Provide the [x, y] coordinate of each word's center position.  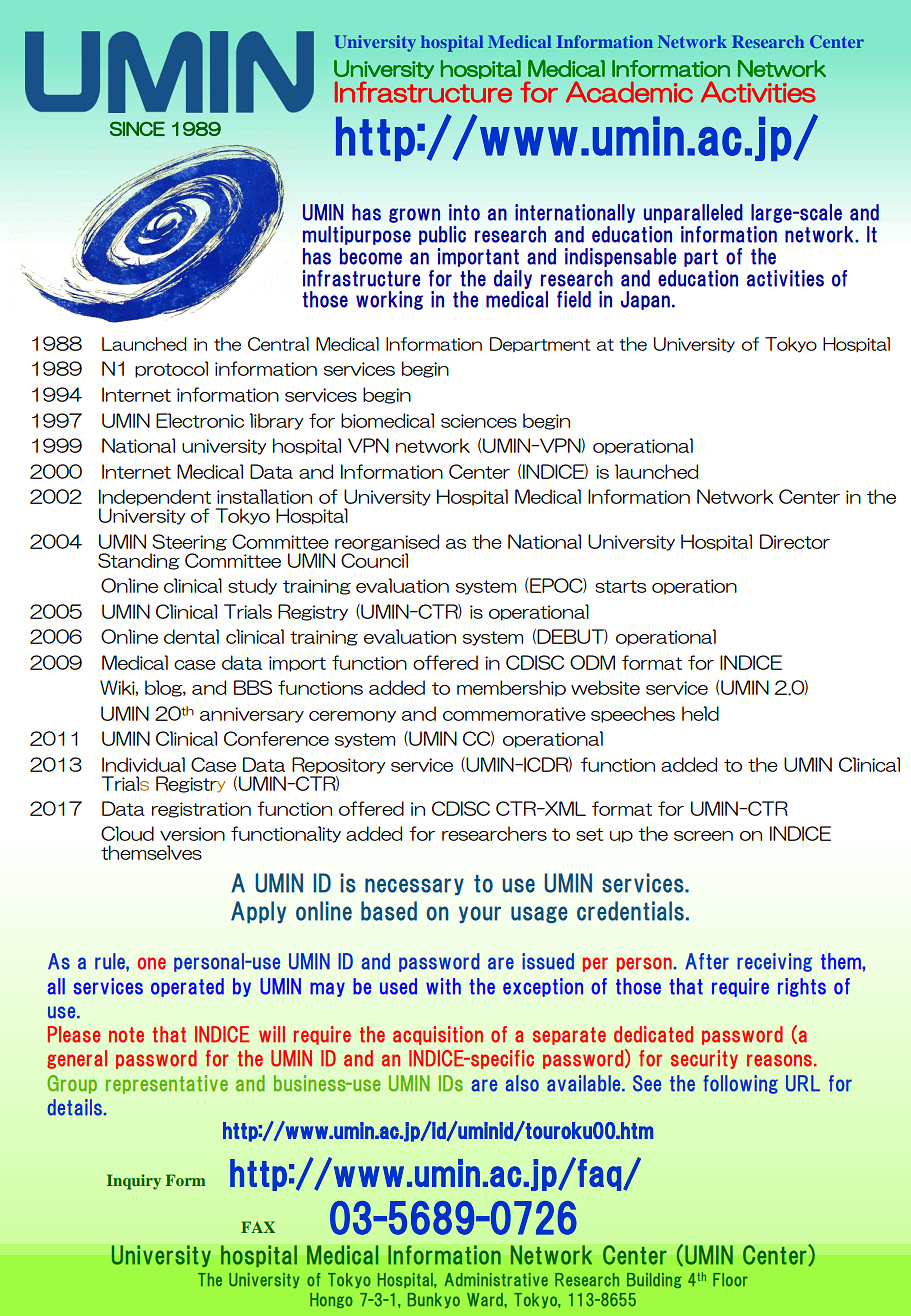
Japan [645, 300]
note [126, 1035]
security [704, 1059]
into [464, 212]
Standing [139, 561]
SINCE [137, 128]
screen [703, 836]
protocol [171, 369]
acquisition [438, 1035]
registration [201, 810]
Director [795, 541]
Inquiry [134, 1182]
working [389, 300]
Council [374, 560]
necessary [414, 886]
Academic [629, 92]
